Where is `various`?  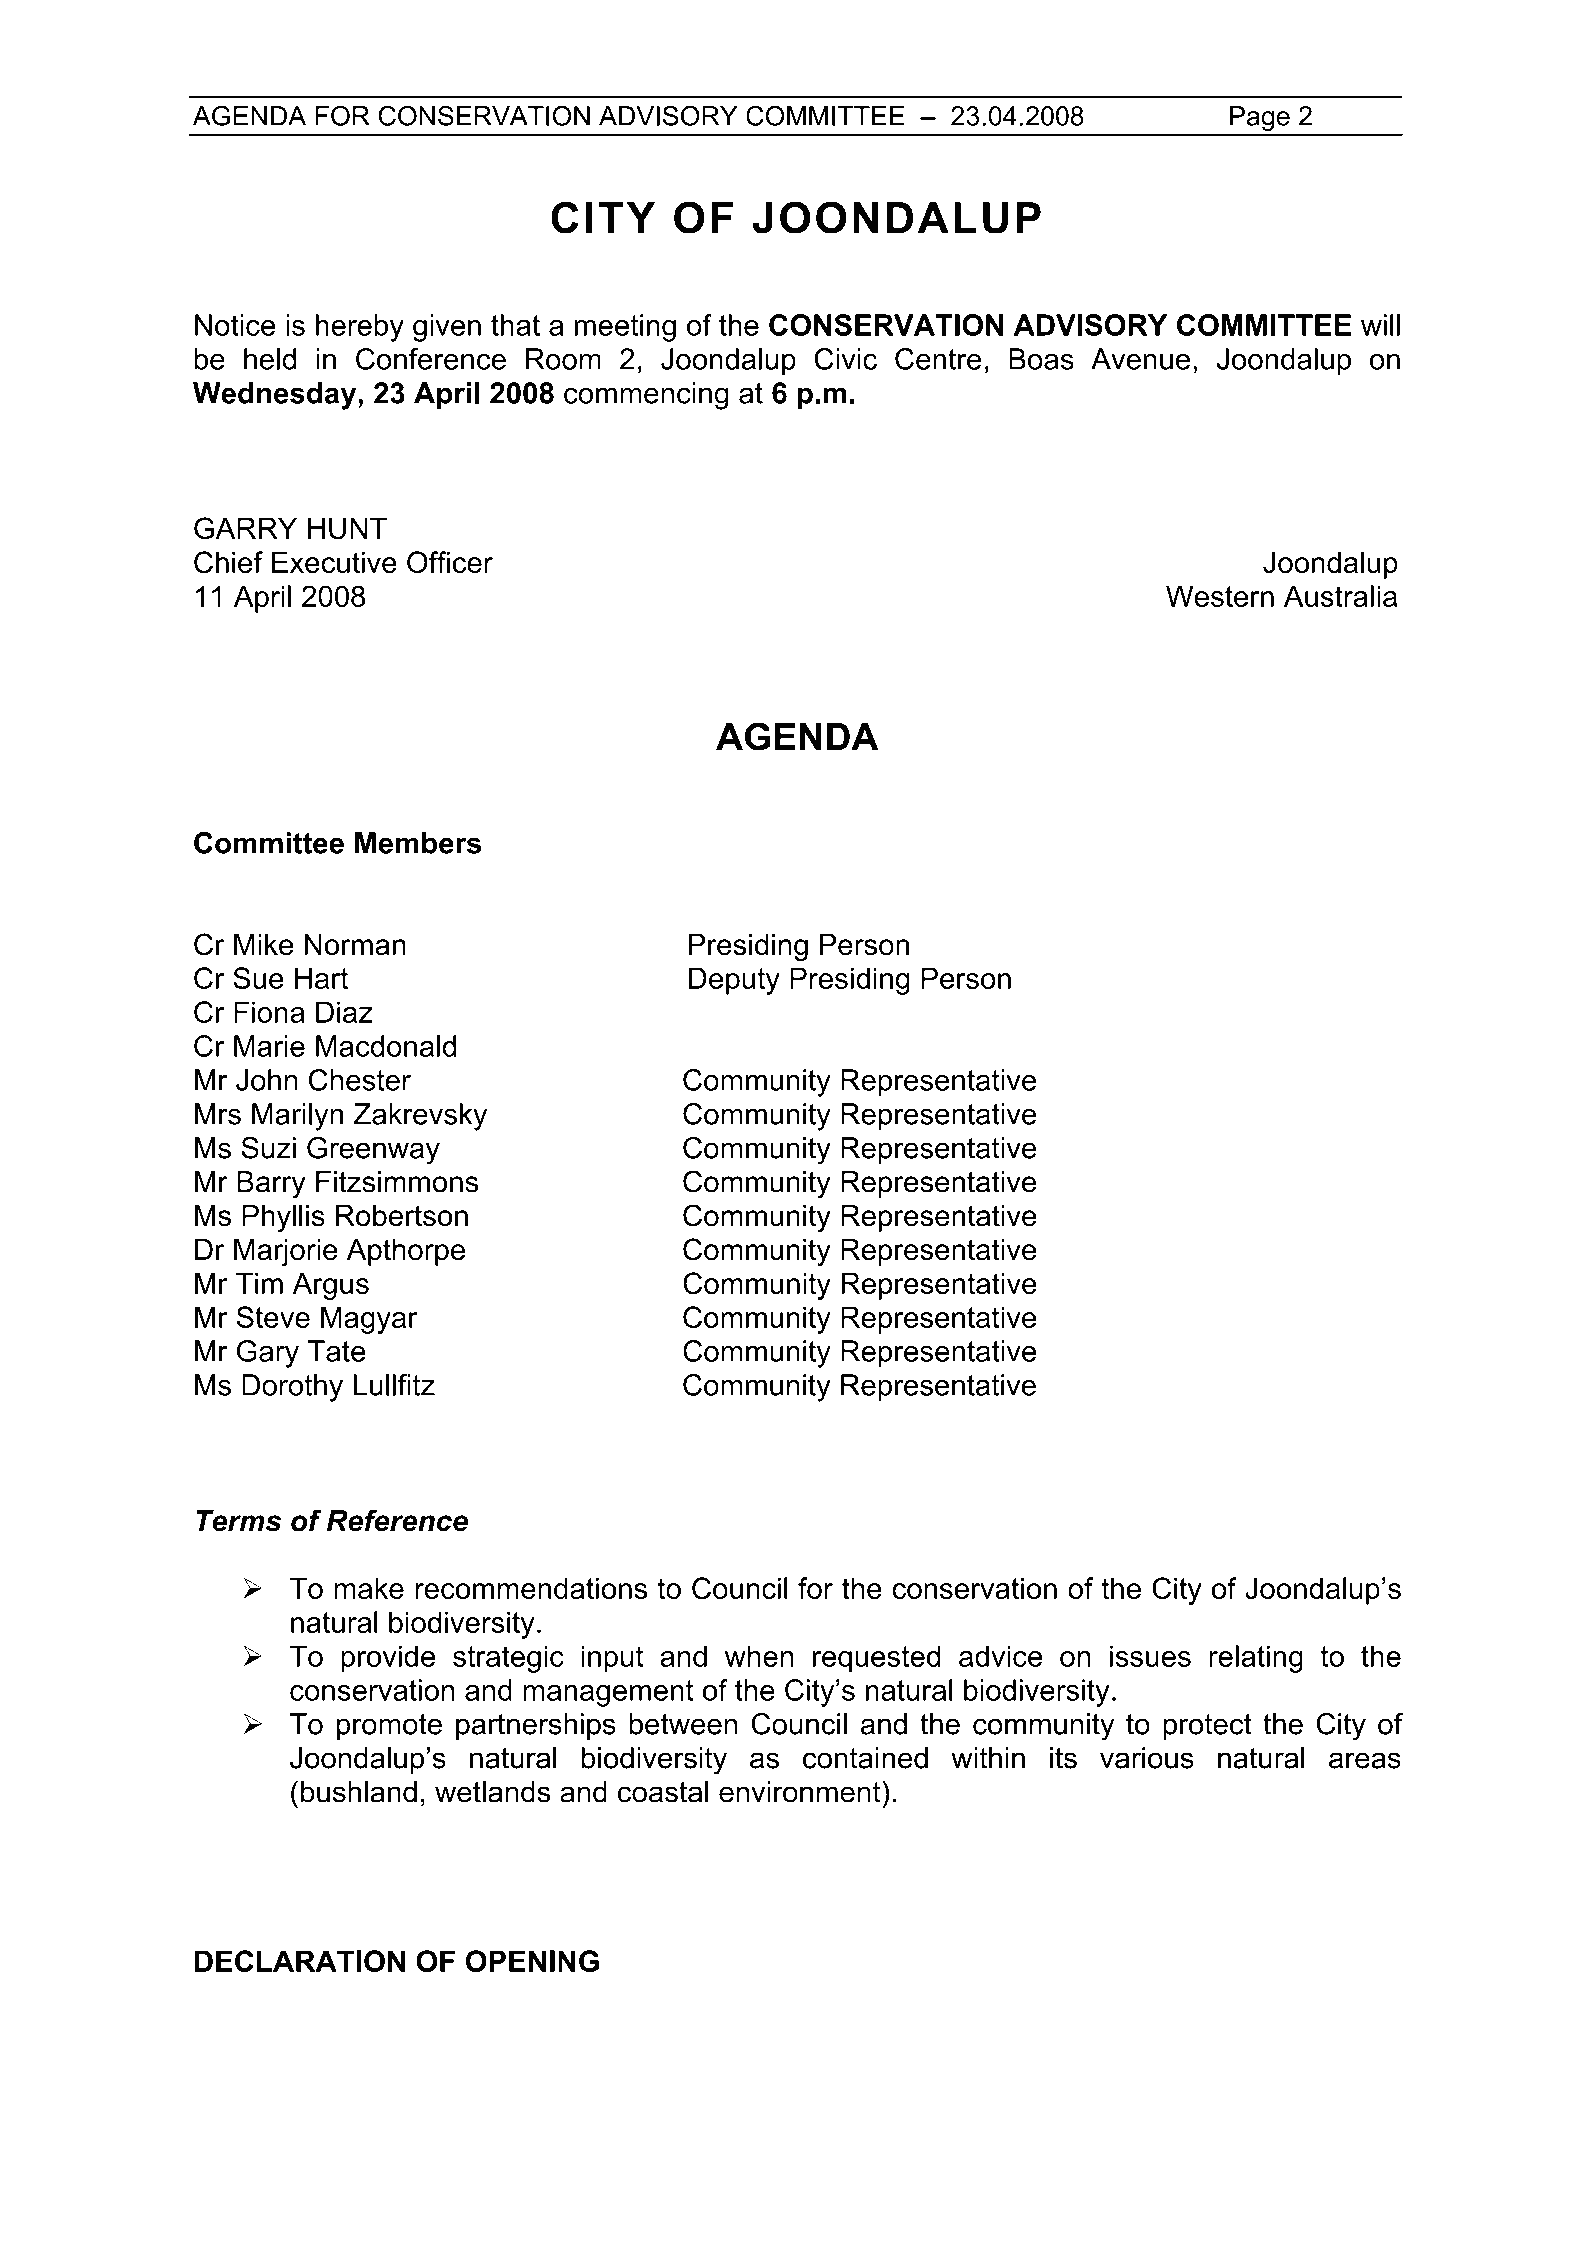 various is located at coordinates (1147, 1758).
